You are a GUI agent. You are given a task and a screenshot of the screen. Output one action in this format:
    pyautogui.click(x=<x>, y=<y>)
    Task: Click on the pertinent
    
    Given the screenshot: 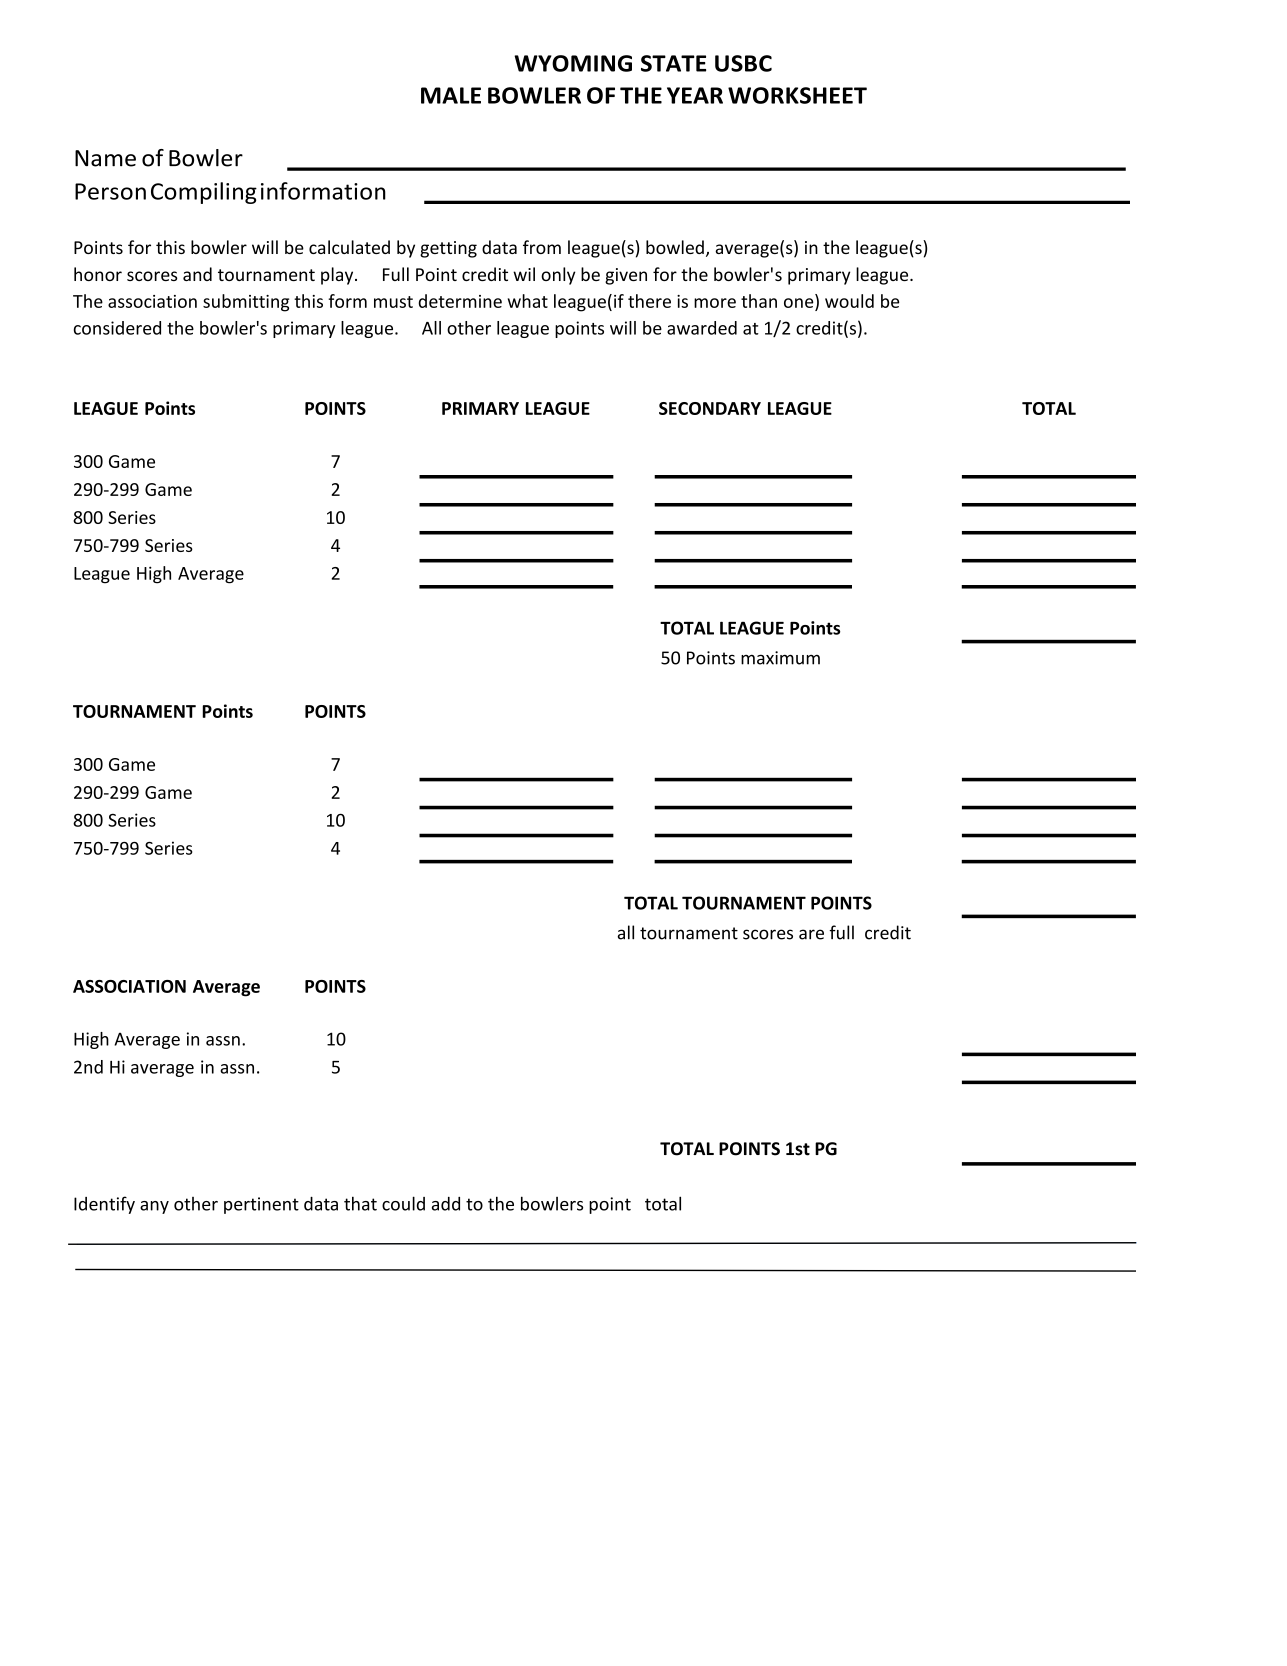 What is the action you would take?
    pyautogui.click(x=261, y=1205)
